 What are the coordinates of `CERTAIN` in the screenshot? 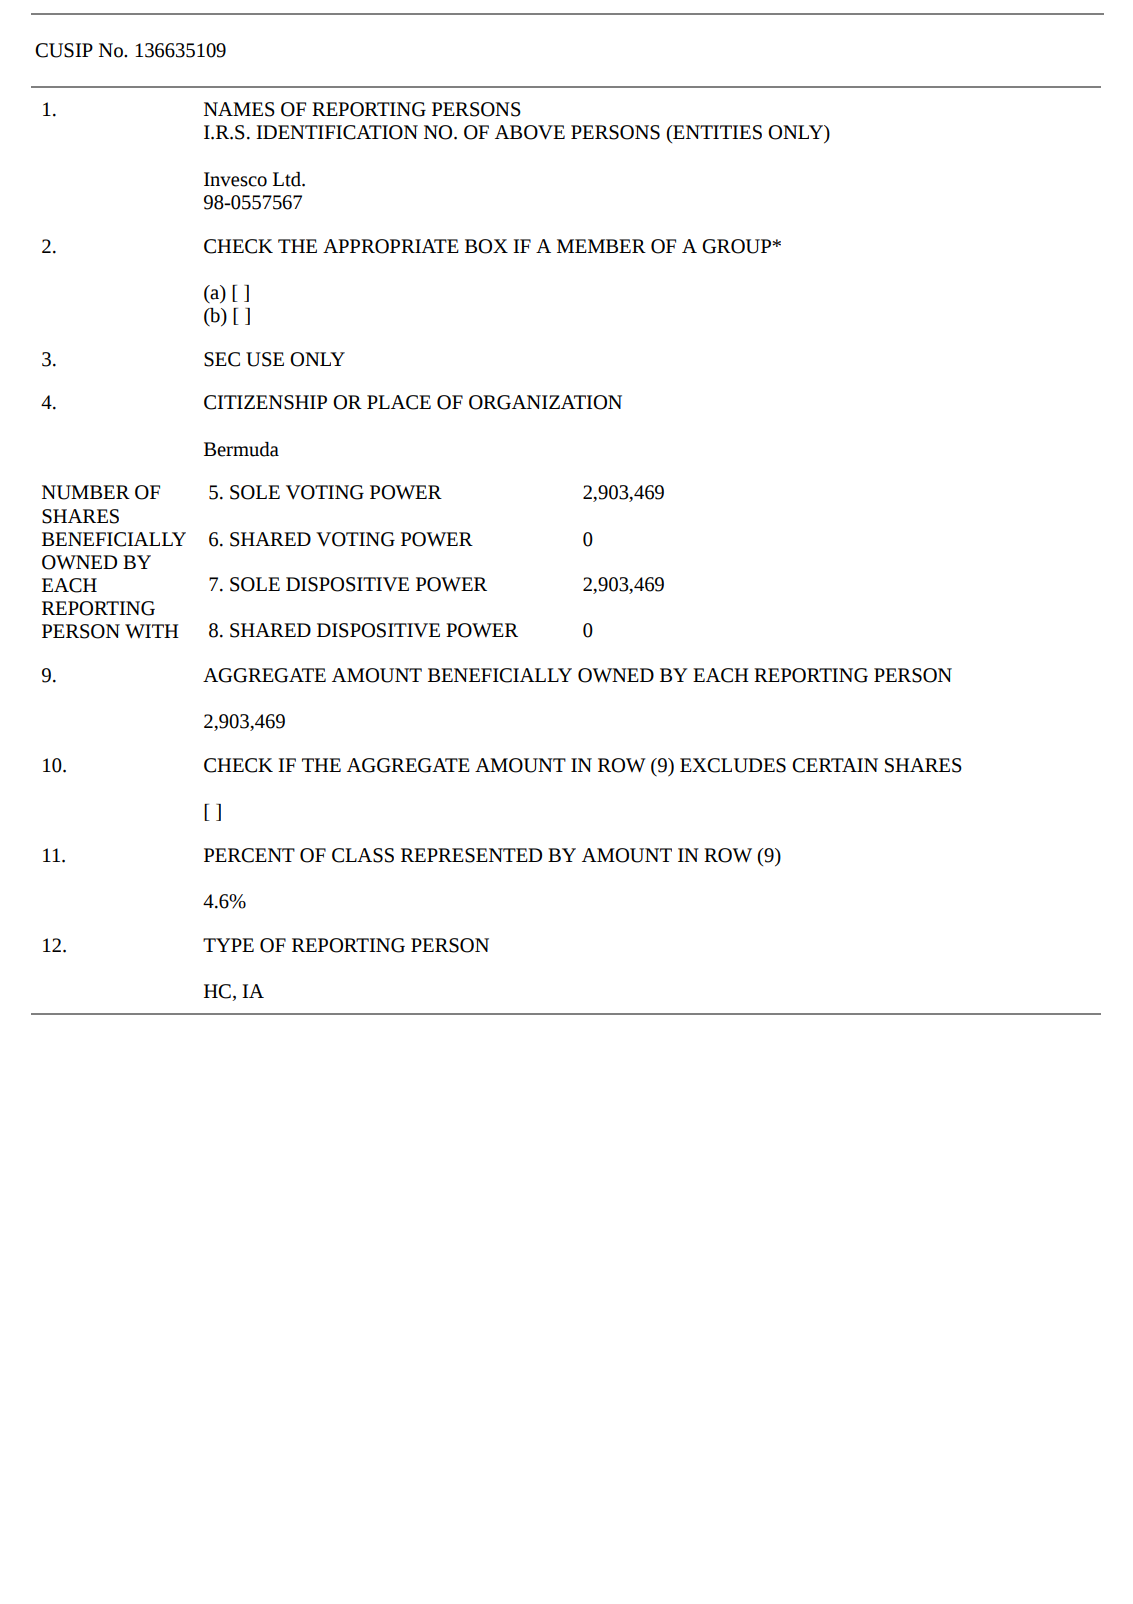 It's located at (835, 765).
